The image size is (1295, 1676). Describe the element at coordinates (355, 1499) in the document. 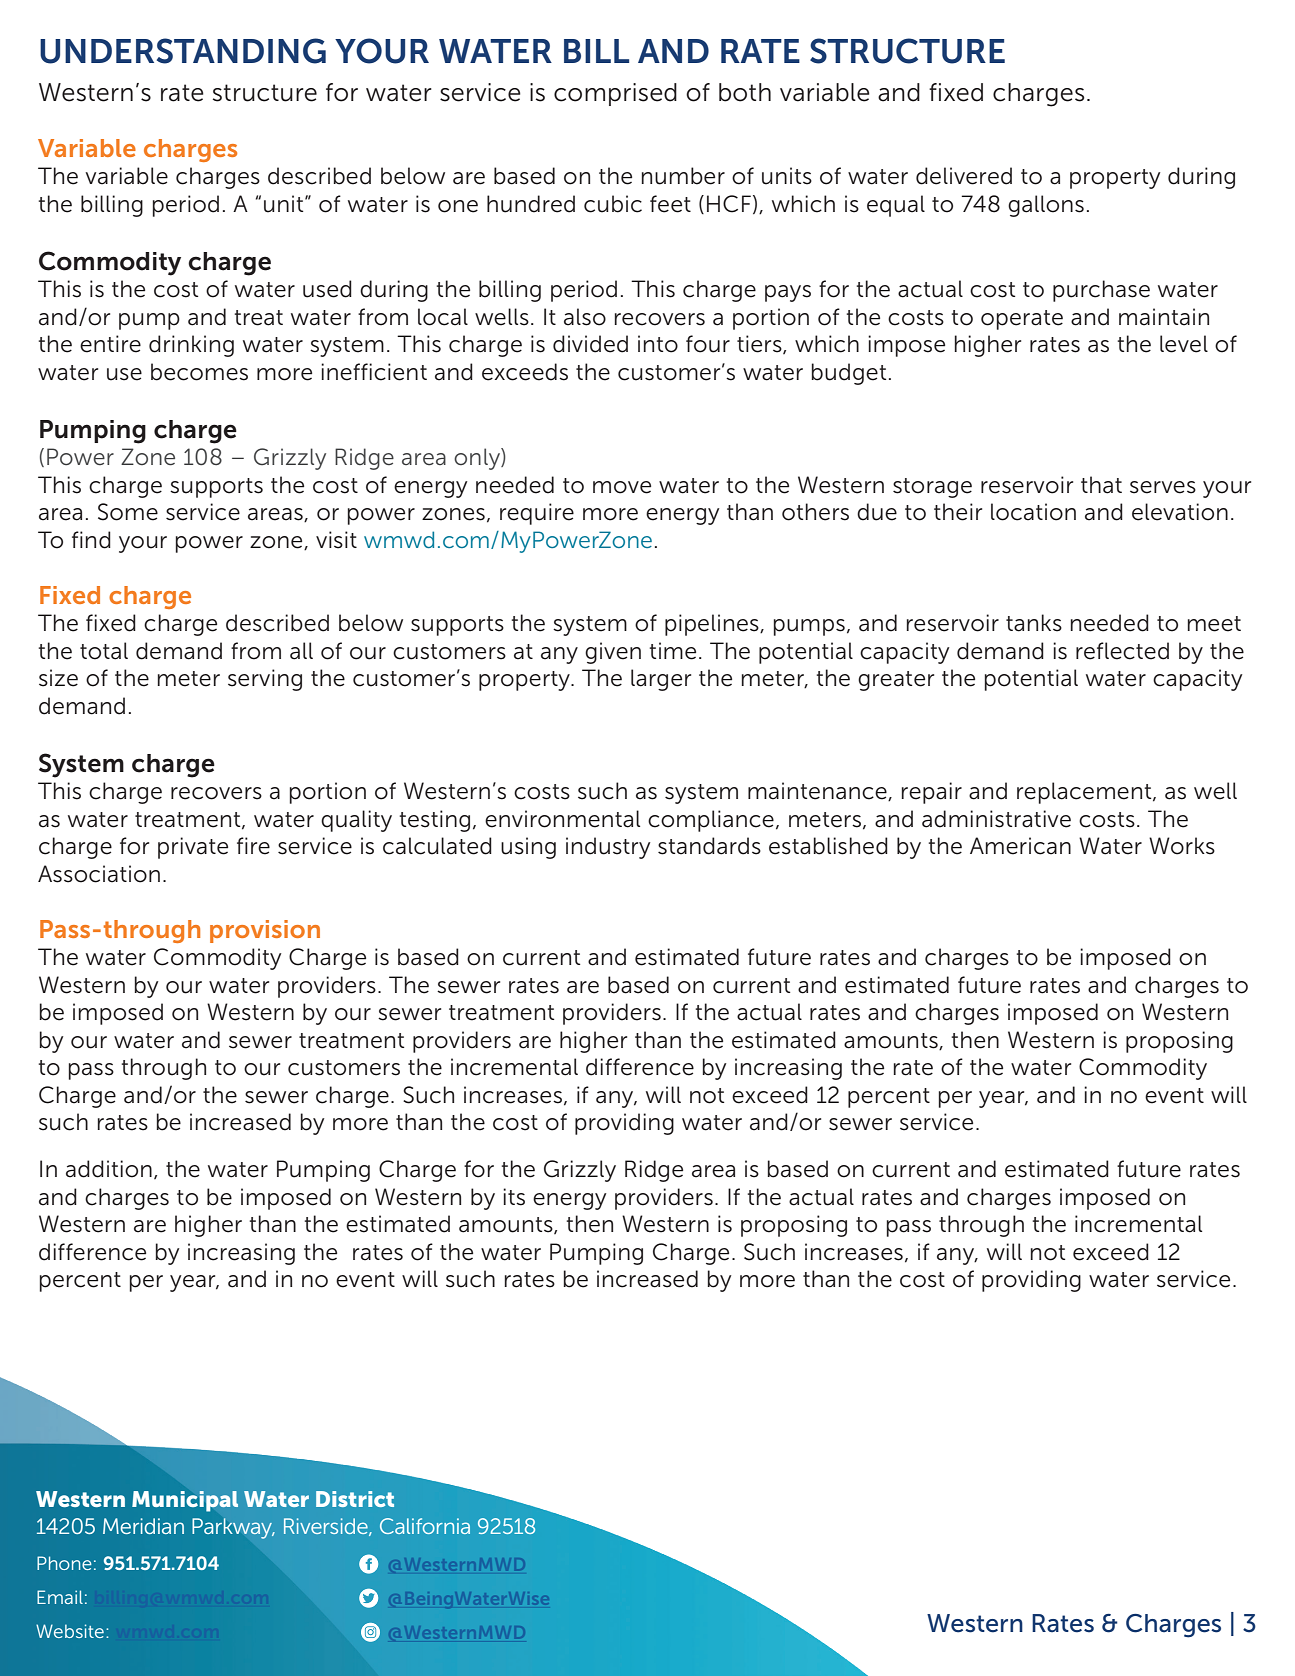

I see `District` at that location.
